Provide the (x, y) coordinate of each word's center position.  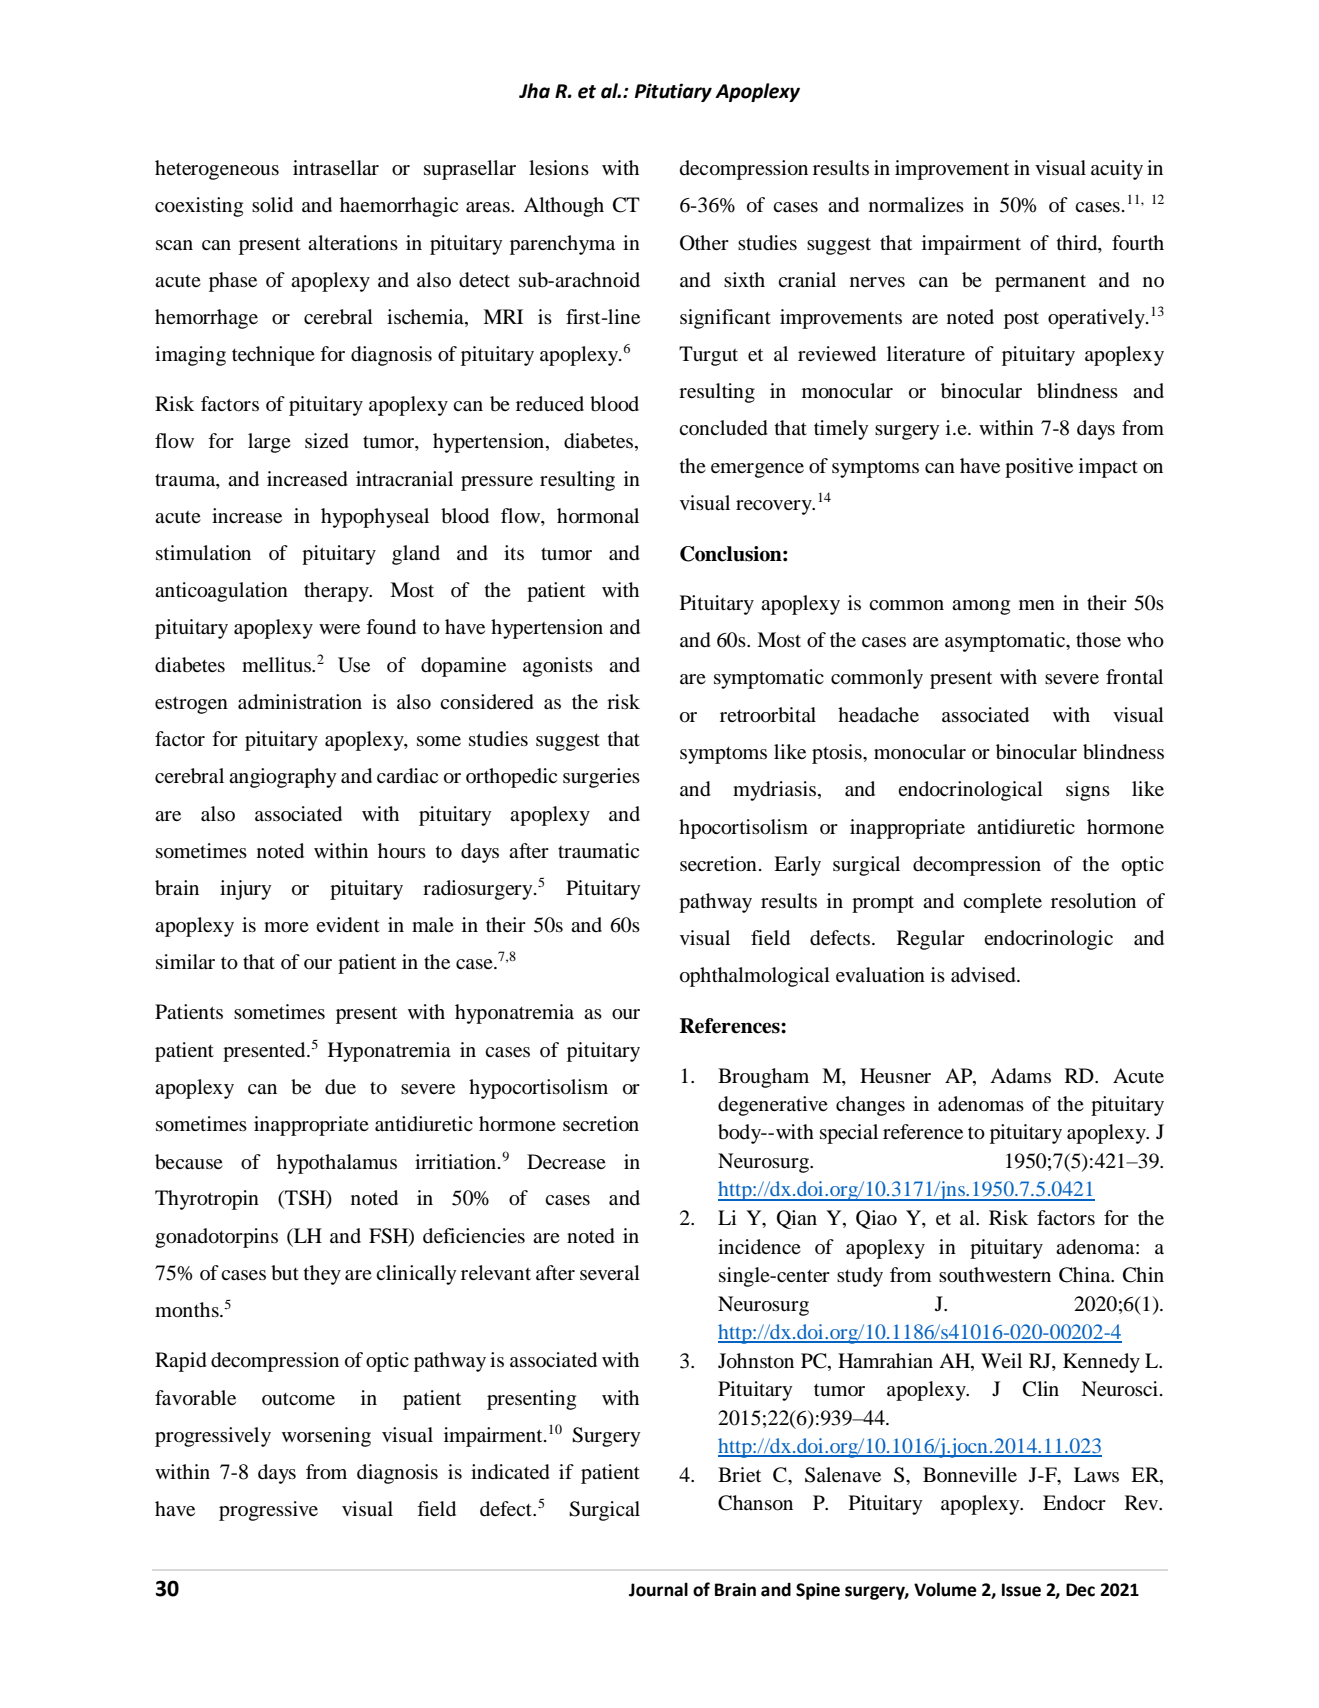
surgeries (601, 778)
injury (246, 890)
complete (1002, 903)
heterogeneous (217, 170)
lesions (559, 167)
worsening (326, 1437)
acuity (1117, 170)
